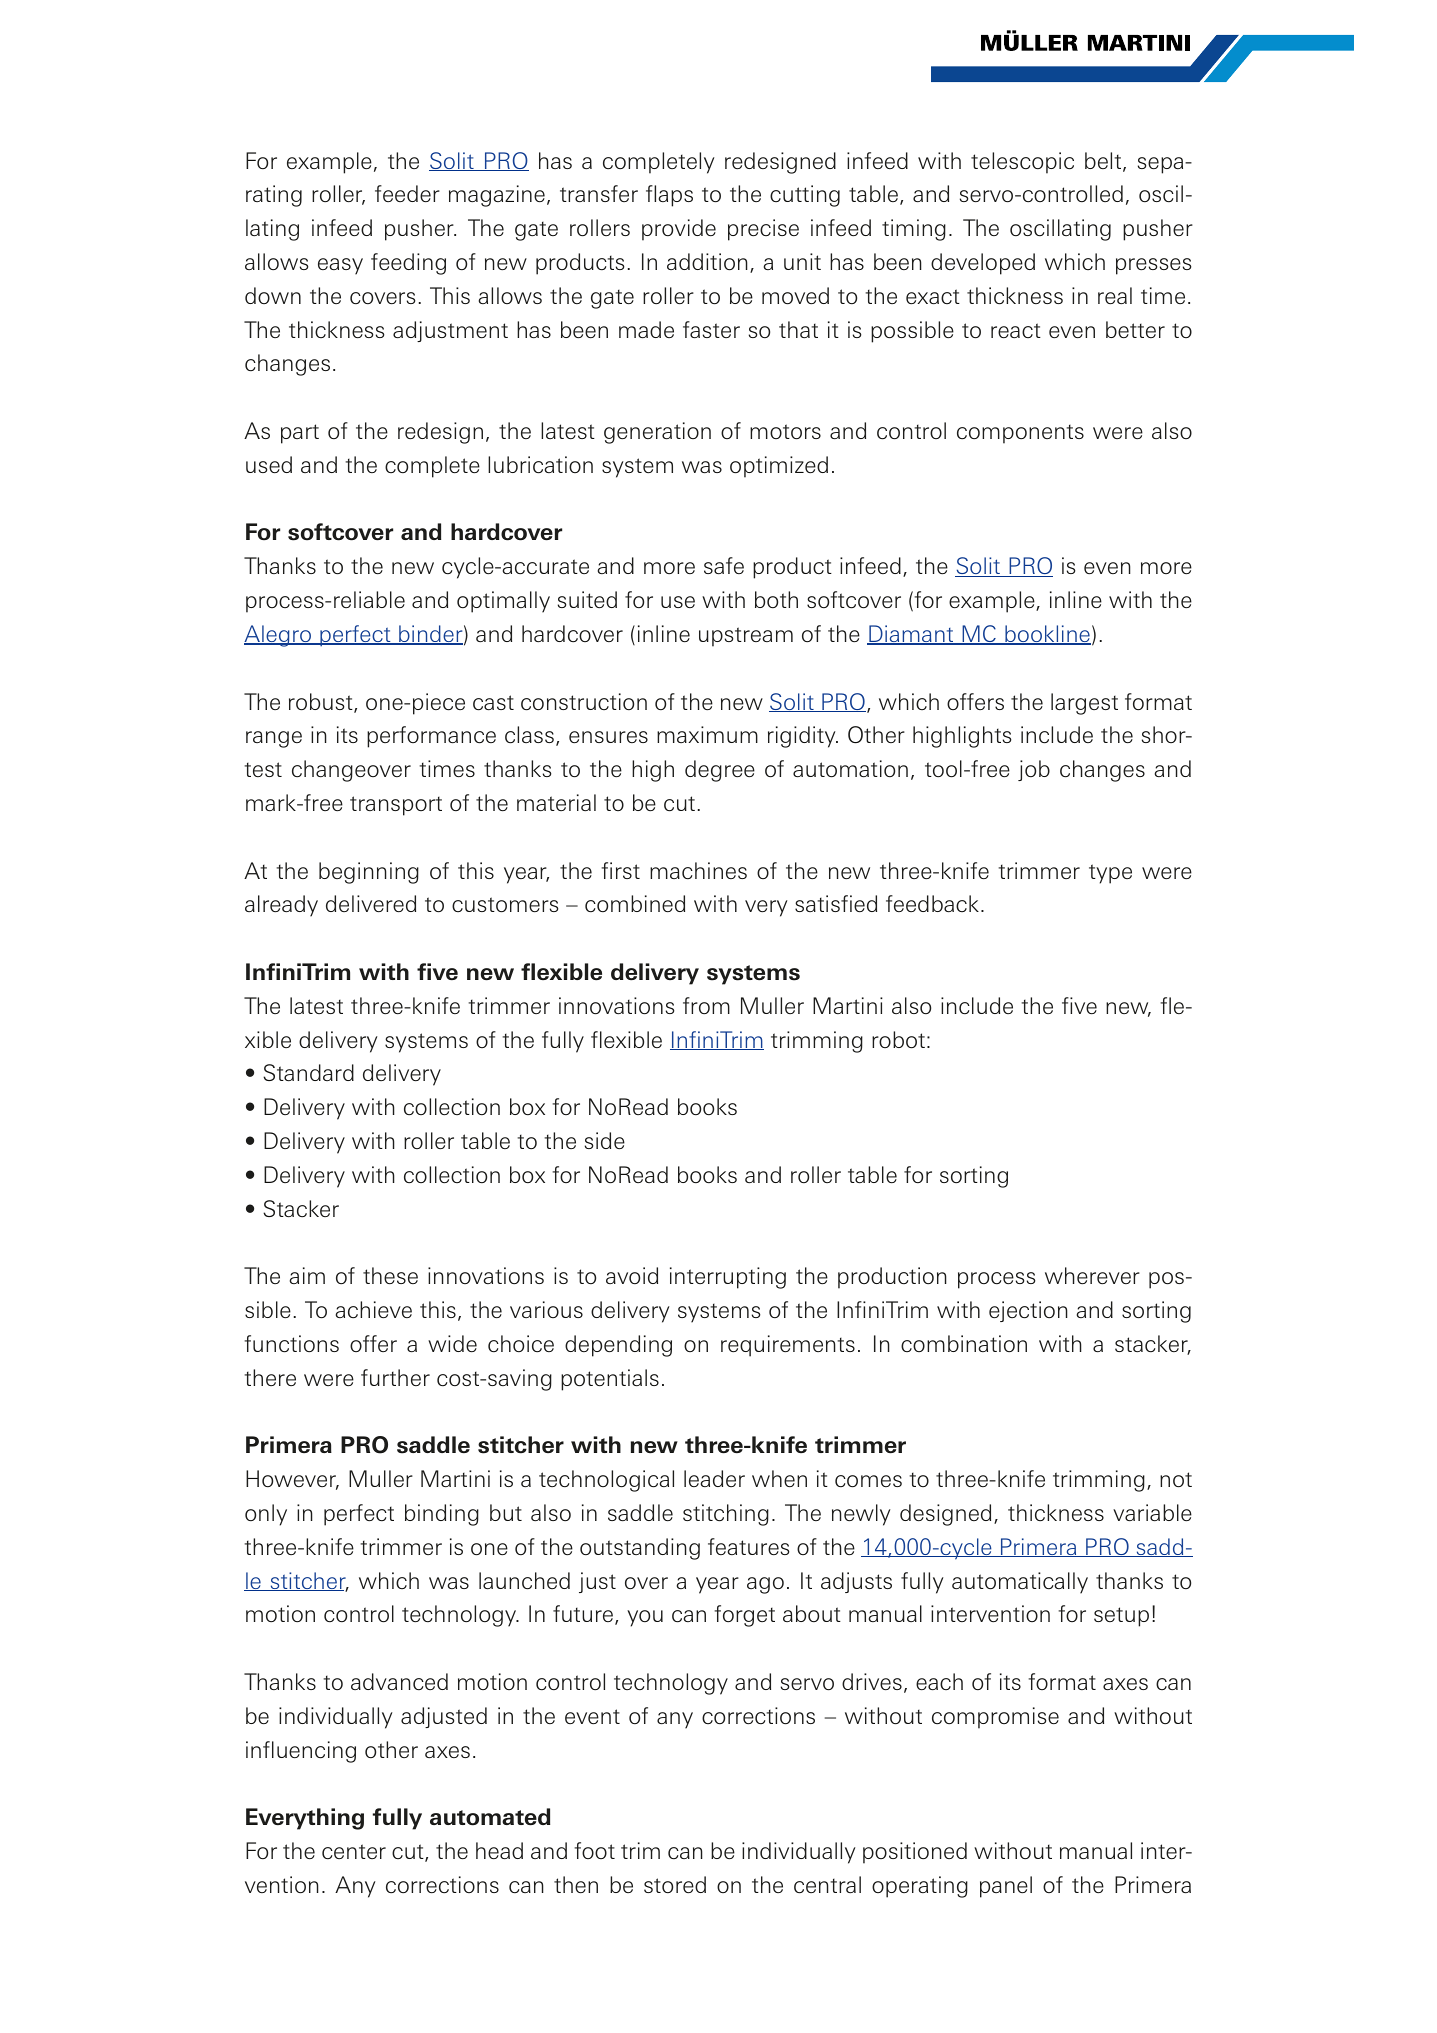 The image size is (1437, 2033). What do you see at coordinates (1034, 770) in the screenshot?
I see `job` at bounding box center [1034, 770].
